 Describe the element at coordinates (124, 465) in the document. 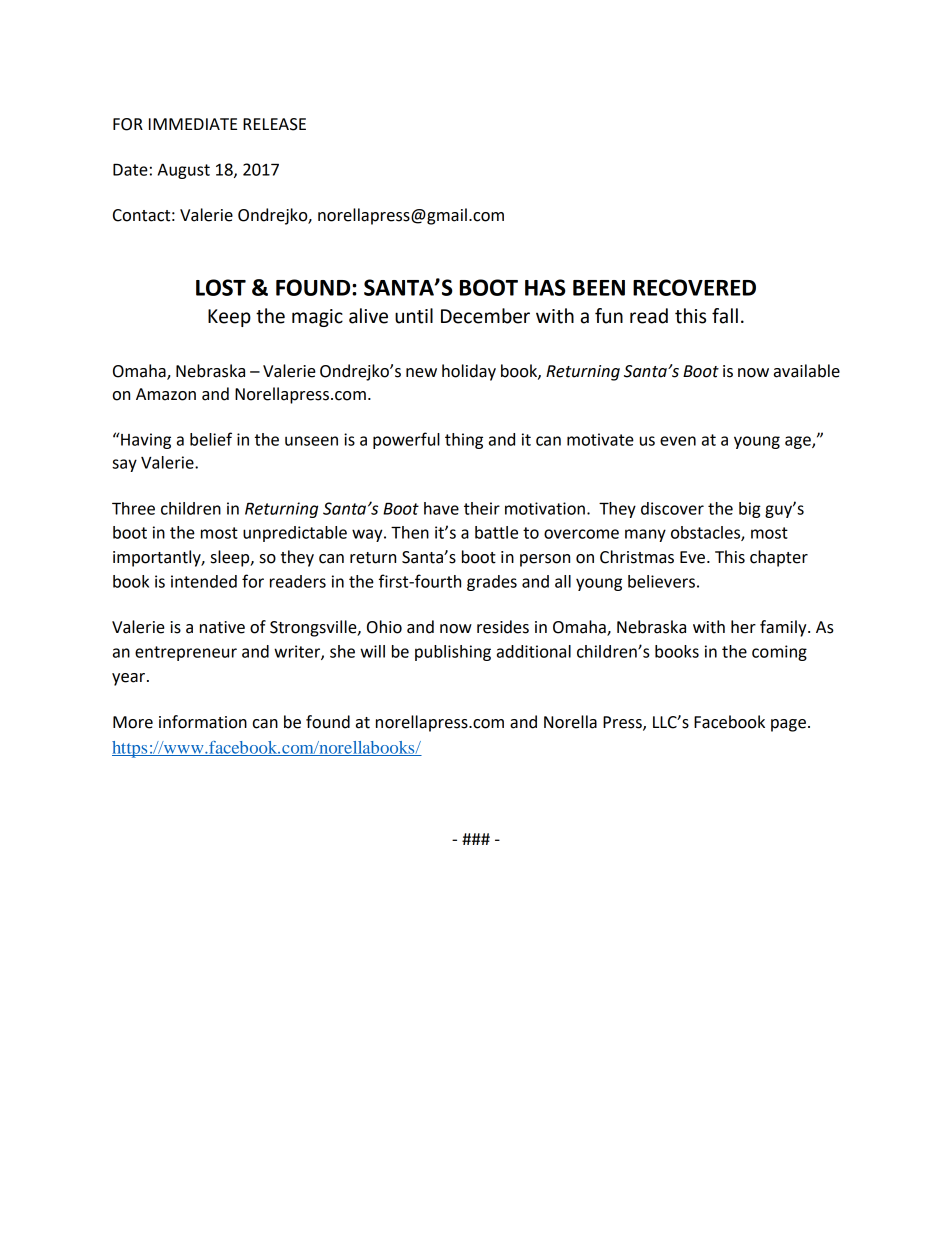

I see `say` at that location.
